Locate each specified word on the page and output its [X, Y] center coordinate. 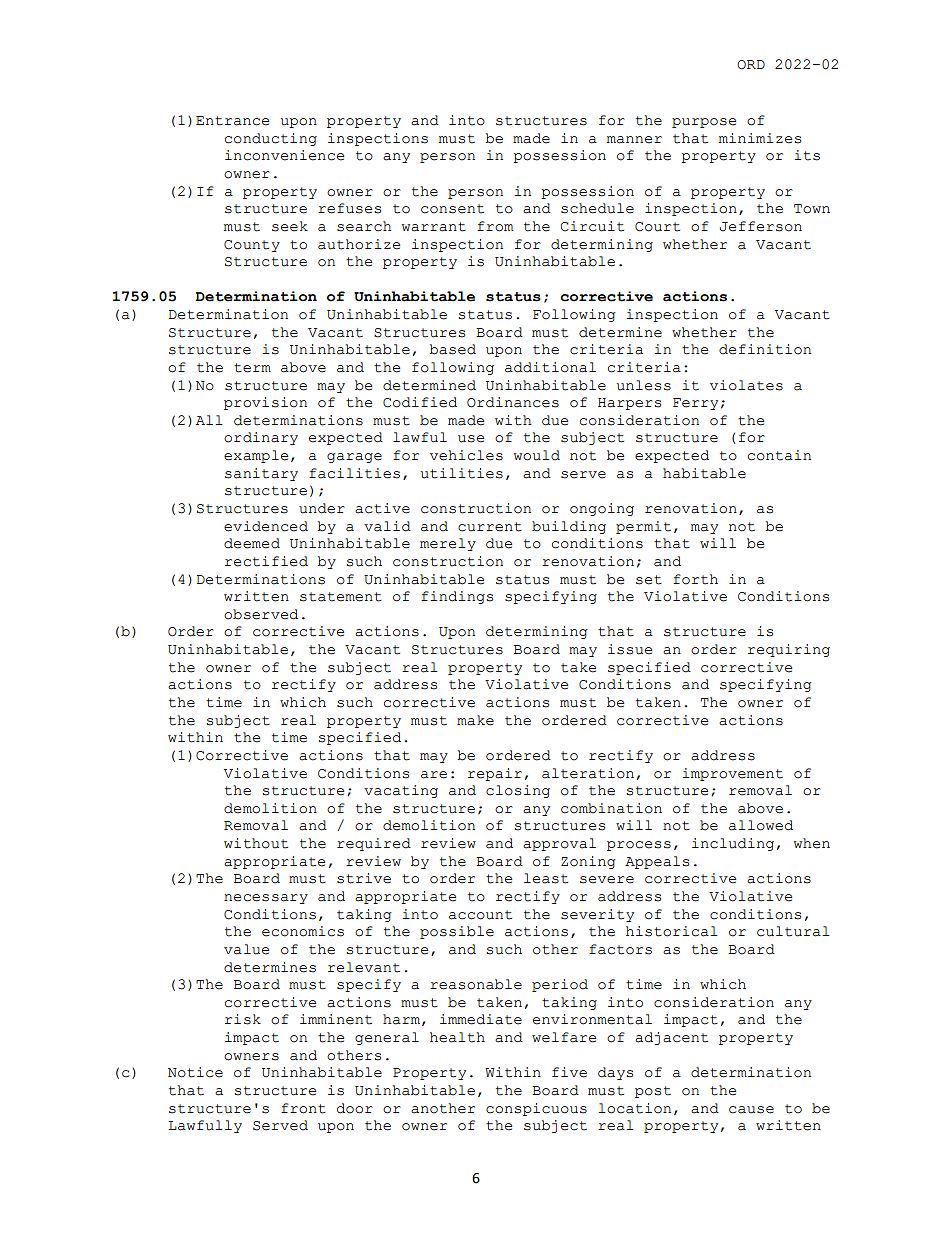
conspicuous [536, 1109]
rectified [266, 561]
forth [695, 579]
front [303, 1108]
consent [452, 209]
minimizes [760, 138]
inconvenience [284, 155]
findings [457, 597]
